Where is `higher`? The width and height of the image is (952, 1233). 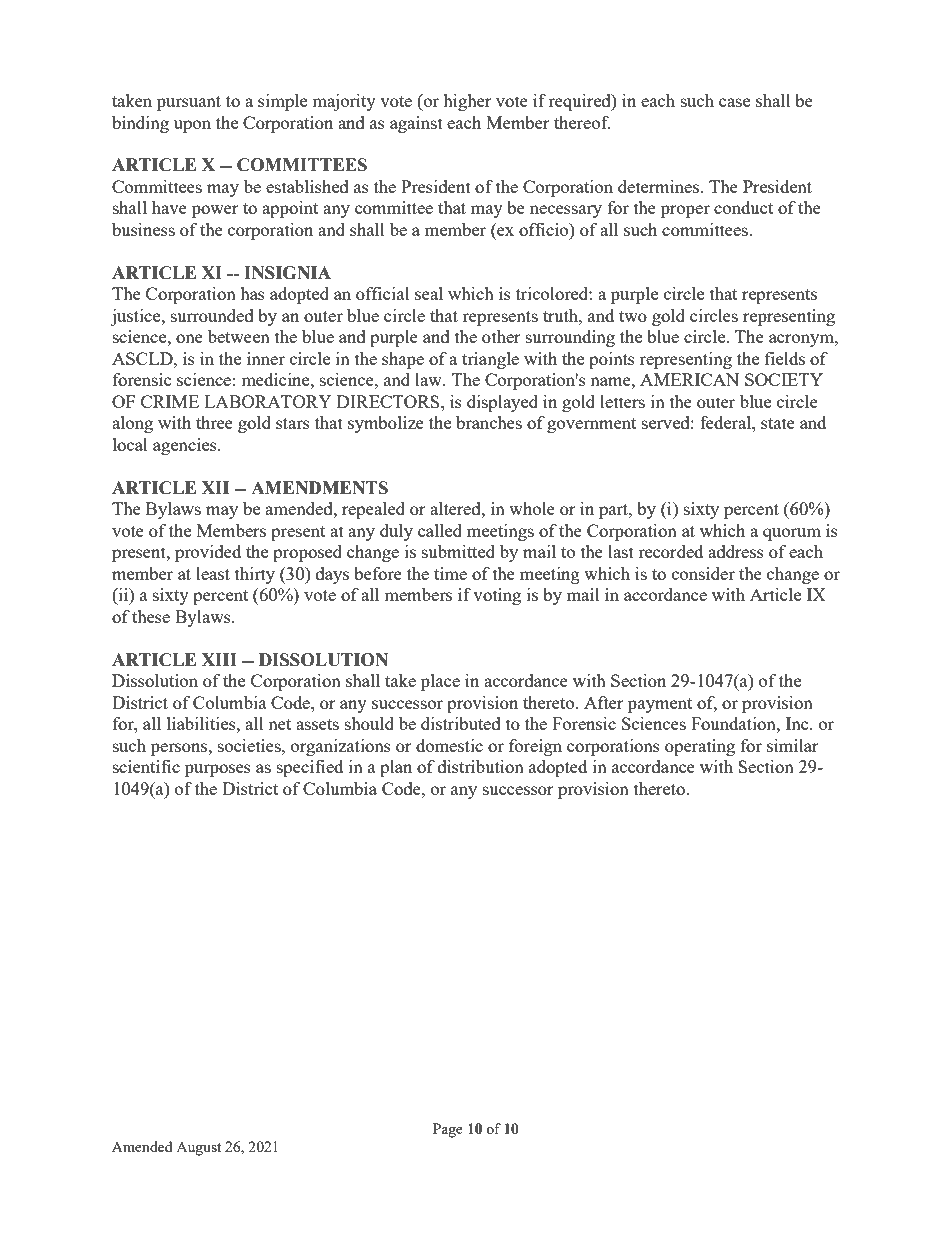 higher is located at coordinates (467, 102).
